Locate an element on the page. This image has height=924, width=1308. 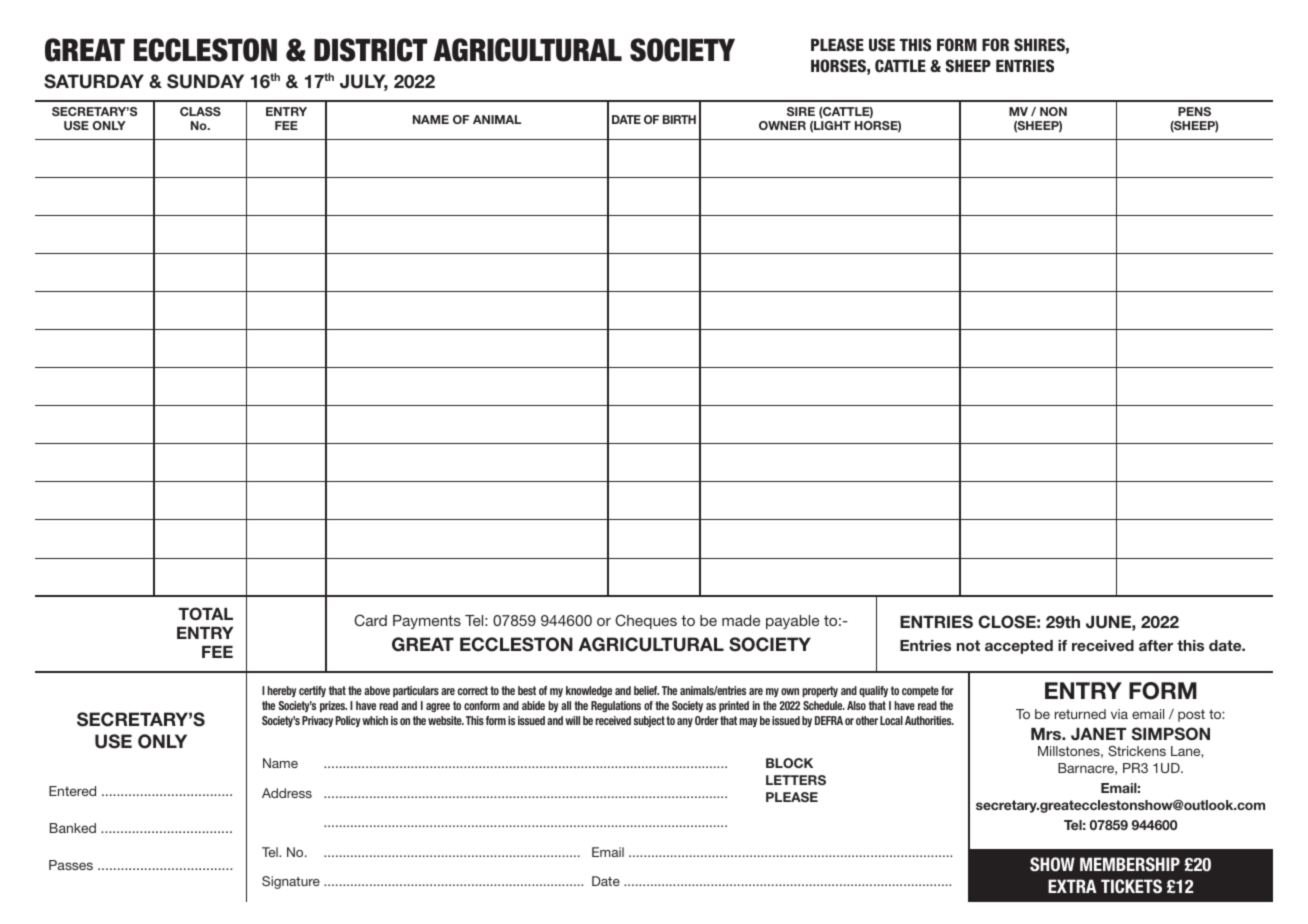
PENS is located at coordinates (1194, 111).
